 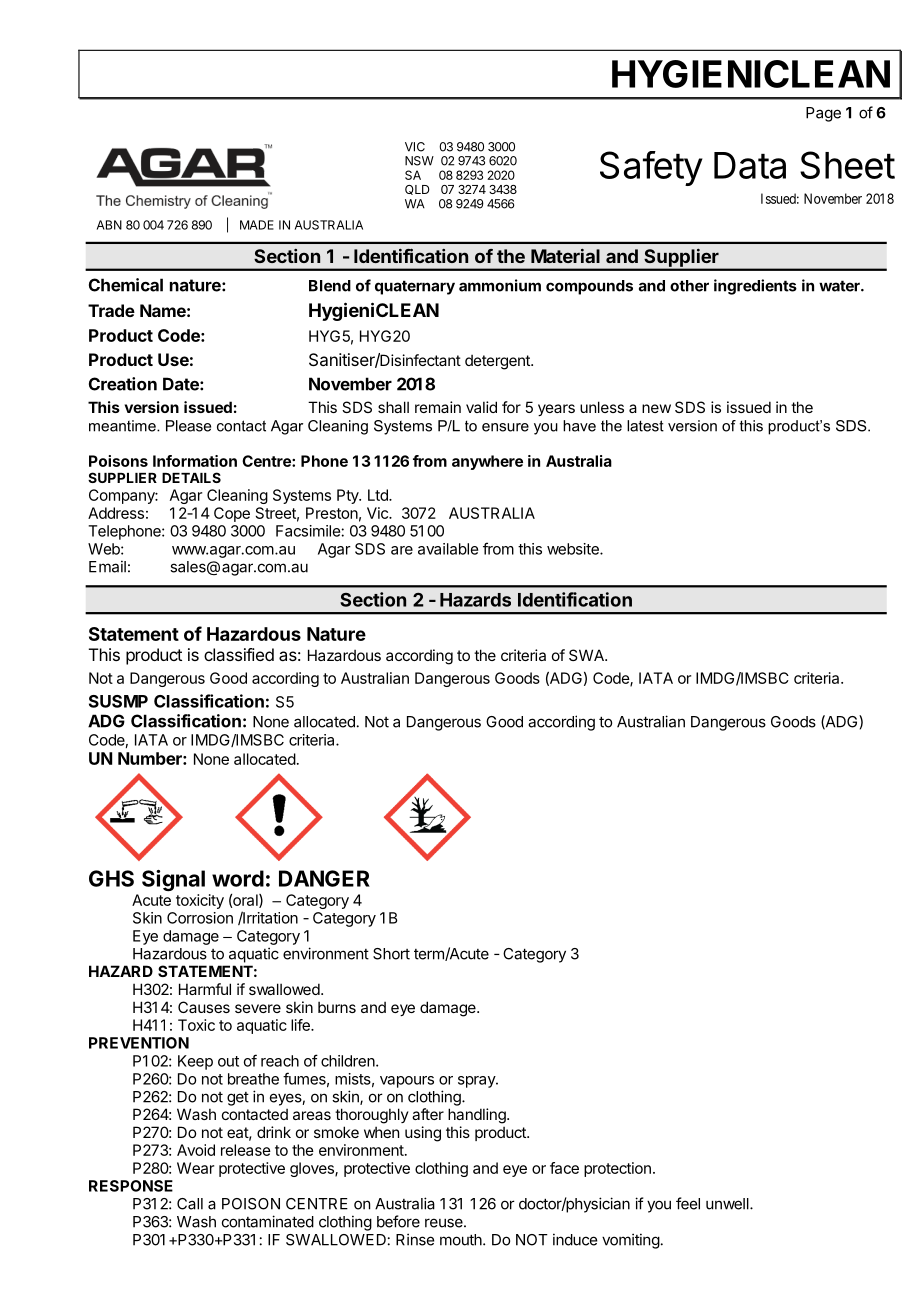 What do you see at coordinates (574, 549) in the screenshot?
I see `website` at bounding box center [574, 549].
